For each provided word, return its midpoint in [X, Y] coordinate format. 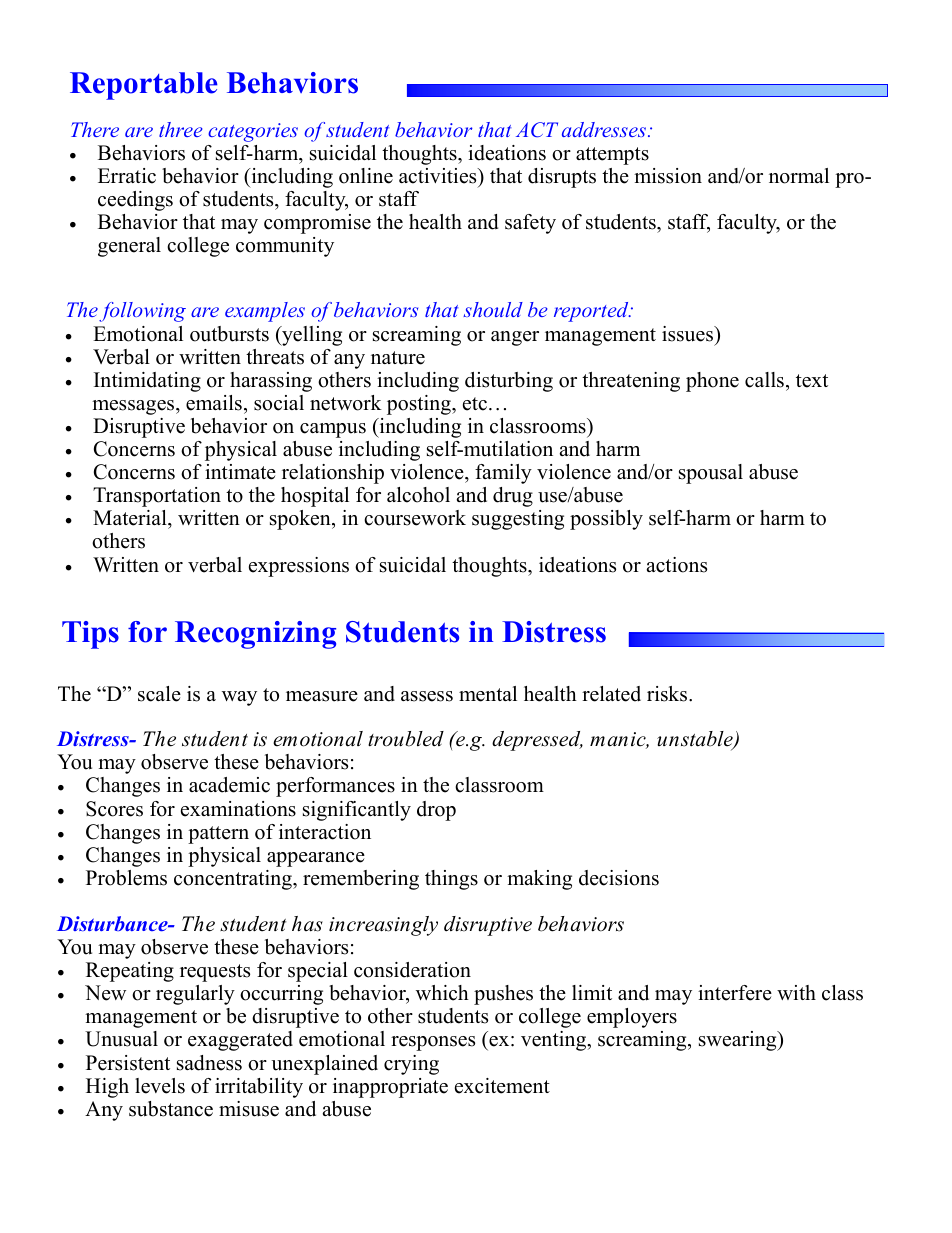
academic [229, 785]
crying [411, 1065]
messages [134, 407]
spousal [711, 474]
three [180, 129]
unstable [696, 740]
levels [160, 1086]
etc [475, 404]
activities [439, 176]
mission [668, 176]
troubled [406, 739]
